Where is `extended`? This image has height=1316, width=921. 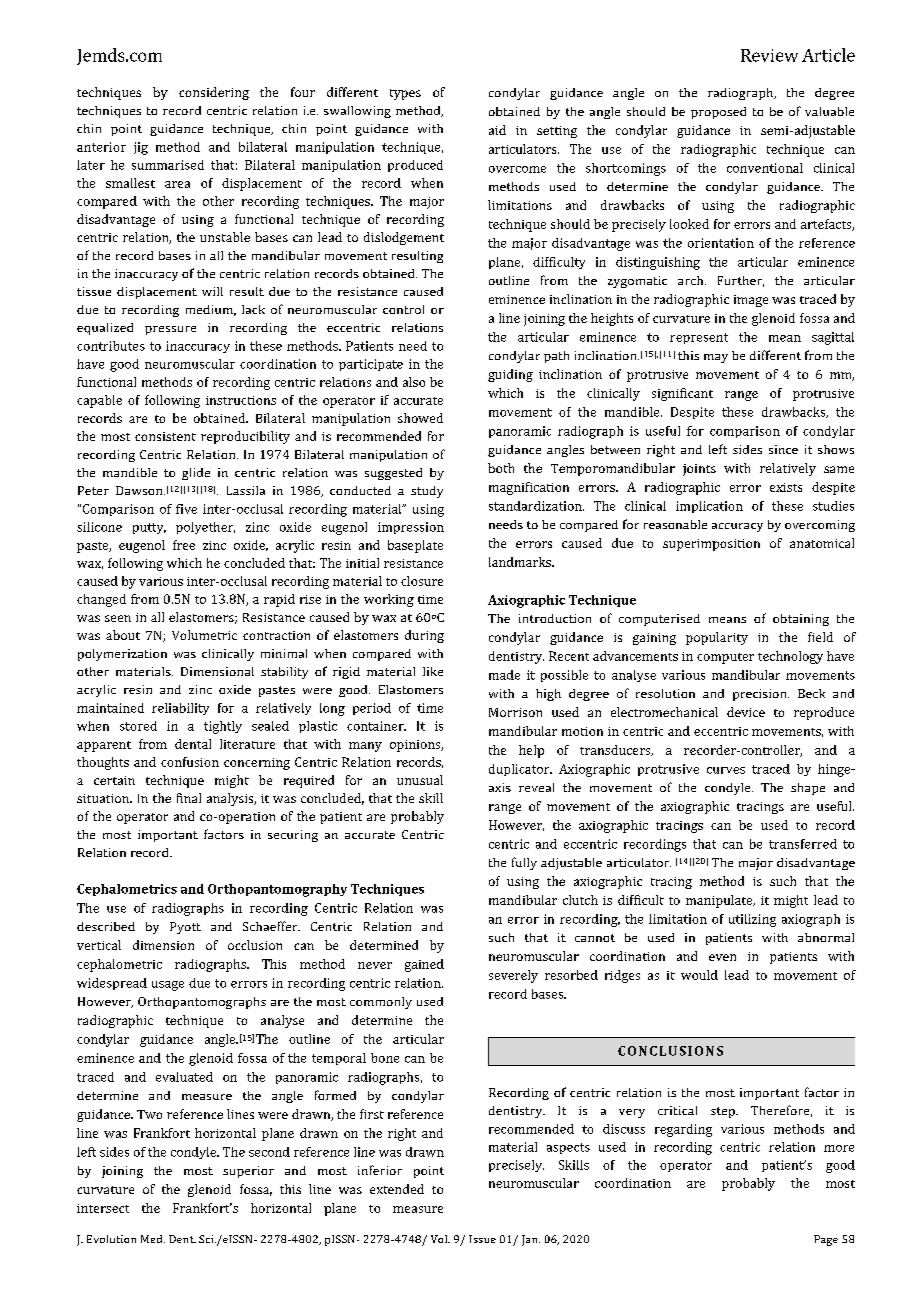 extended is located at coordinates (397, 1189).
